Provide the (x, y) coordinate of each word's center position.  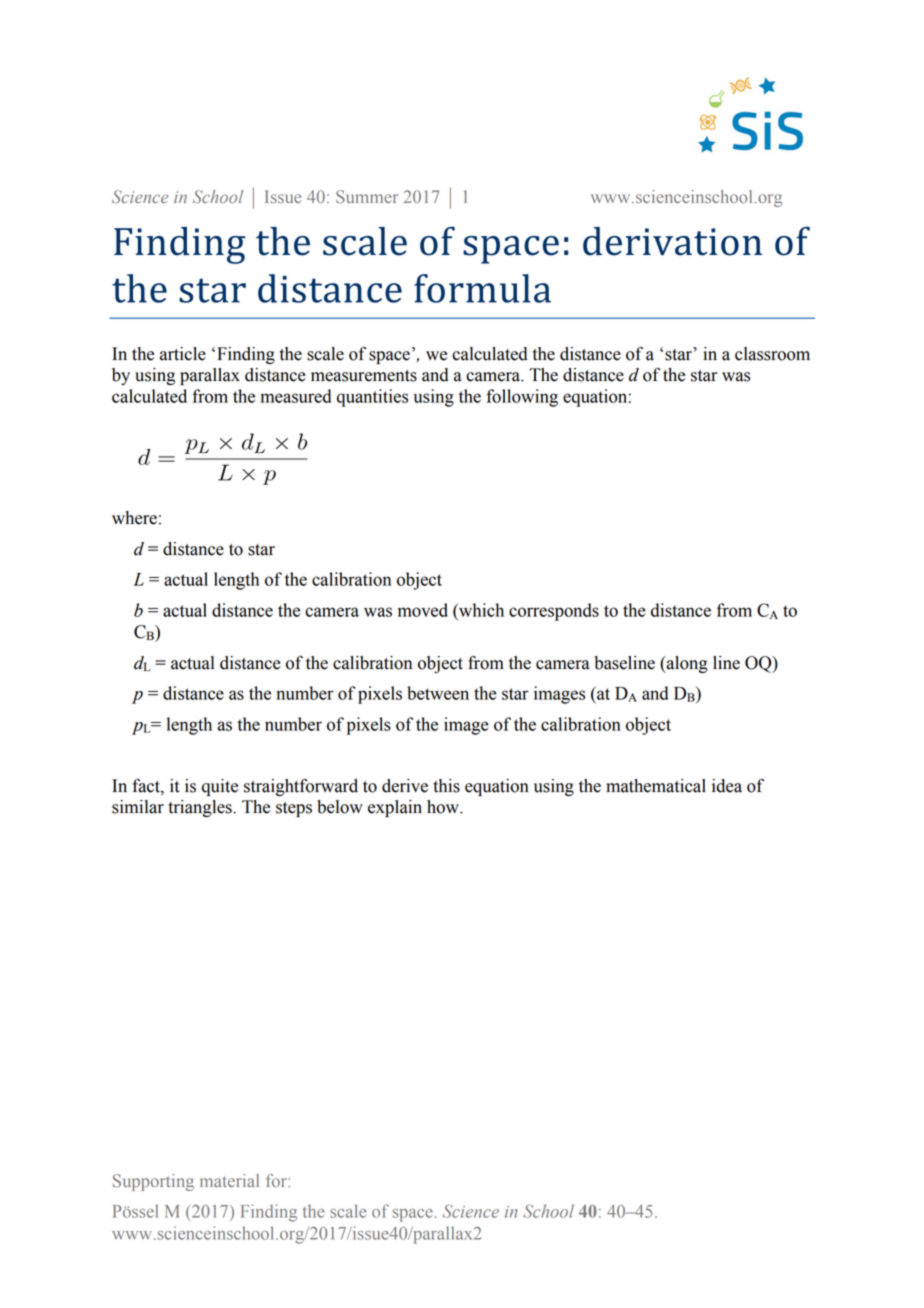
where (134, 518)
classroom (772, 354)
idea (727, 786)
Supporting (153, 1182)
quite (220, 787)
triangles (201, 808)
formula (482, 288)
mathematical (656, 786)
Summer (367, 196)
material (229, 1180)
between (438, 693)
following (522, 398)
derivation (672, 241)
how (444, 807)
